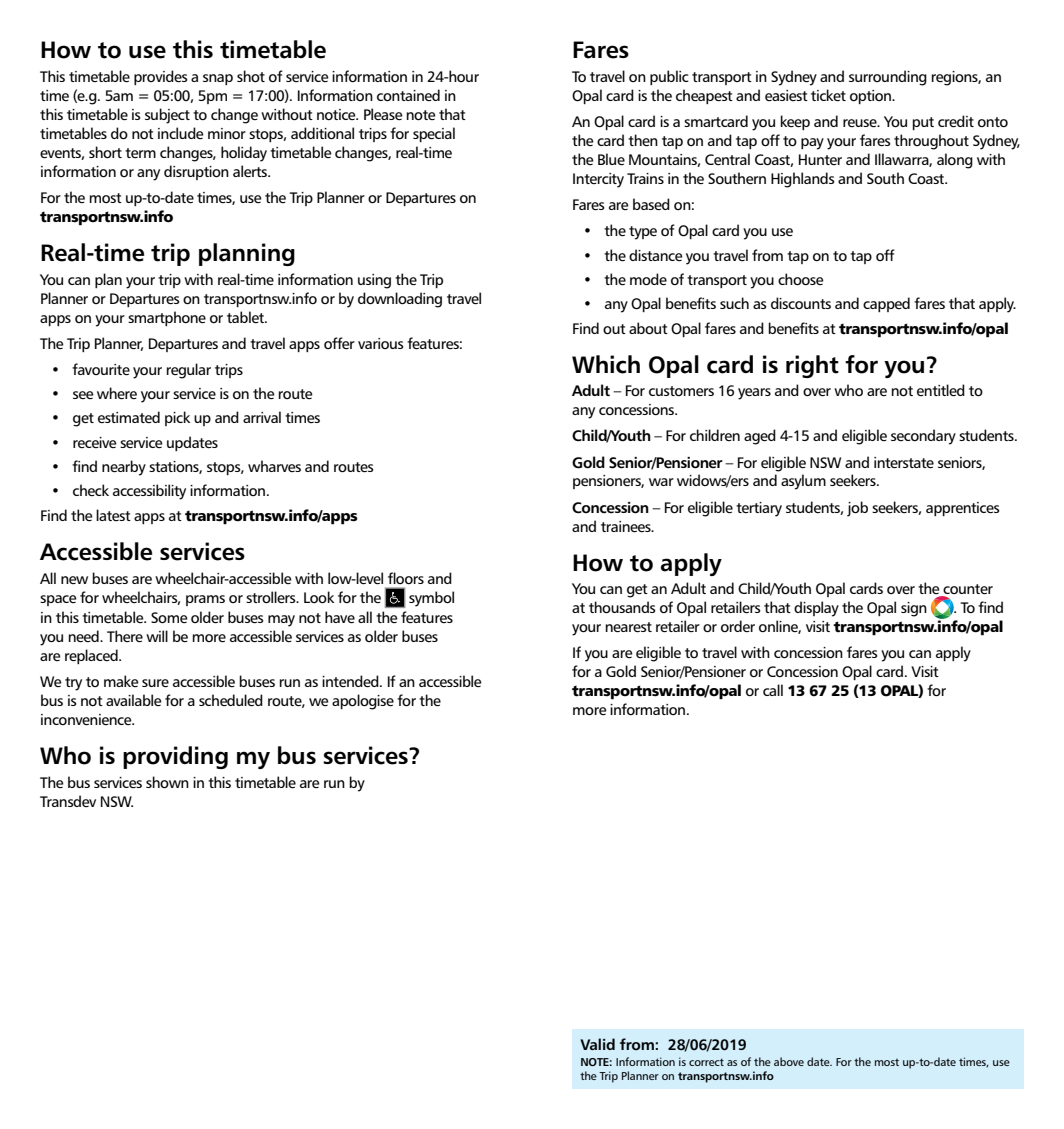 This screenshot has width=1064, height=1129. What do you see at coordinates (597, 1044) in the screenshot?
I see `Valid` at bounding box center [597, 1044].
